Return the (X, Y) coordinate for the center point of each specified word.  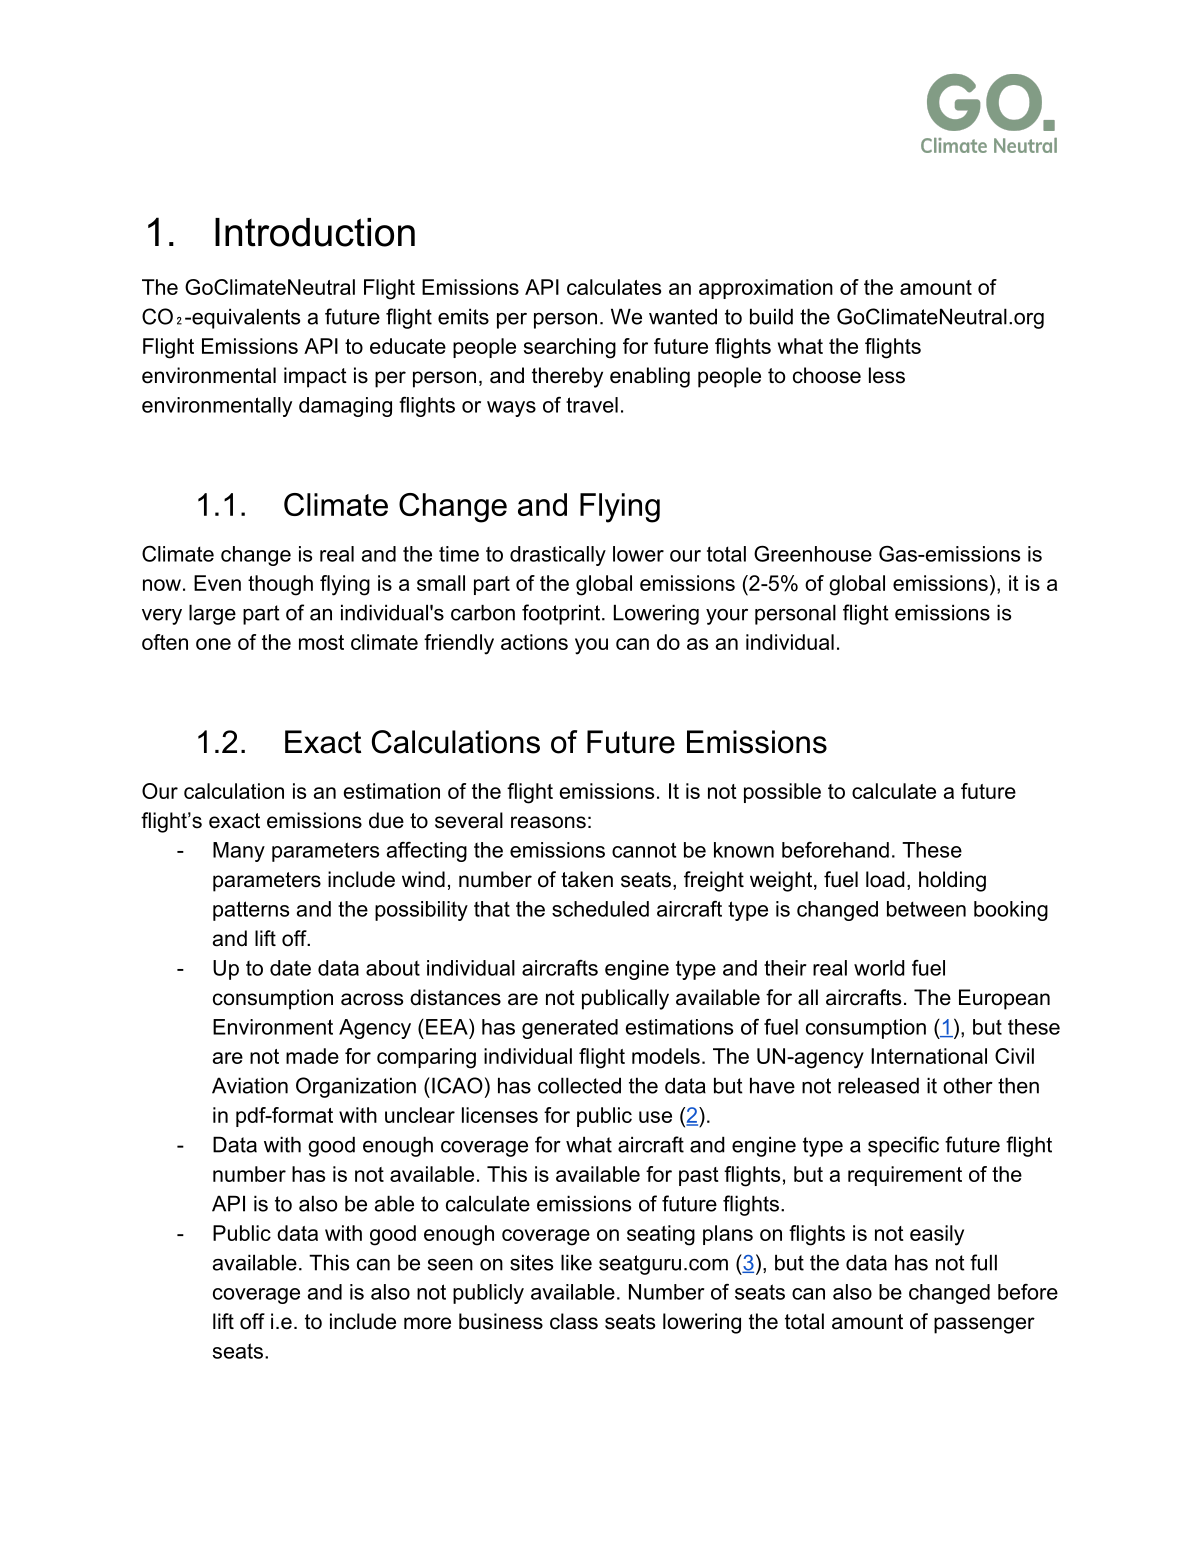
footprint (562, 614)
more (427, 1323)
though (280, 585)
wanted (683, 316)
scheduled (600, 909)
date (290, 968)
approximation (766, 289)
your (727, 617)
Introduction (315, 232)
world (879, 968)
